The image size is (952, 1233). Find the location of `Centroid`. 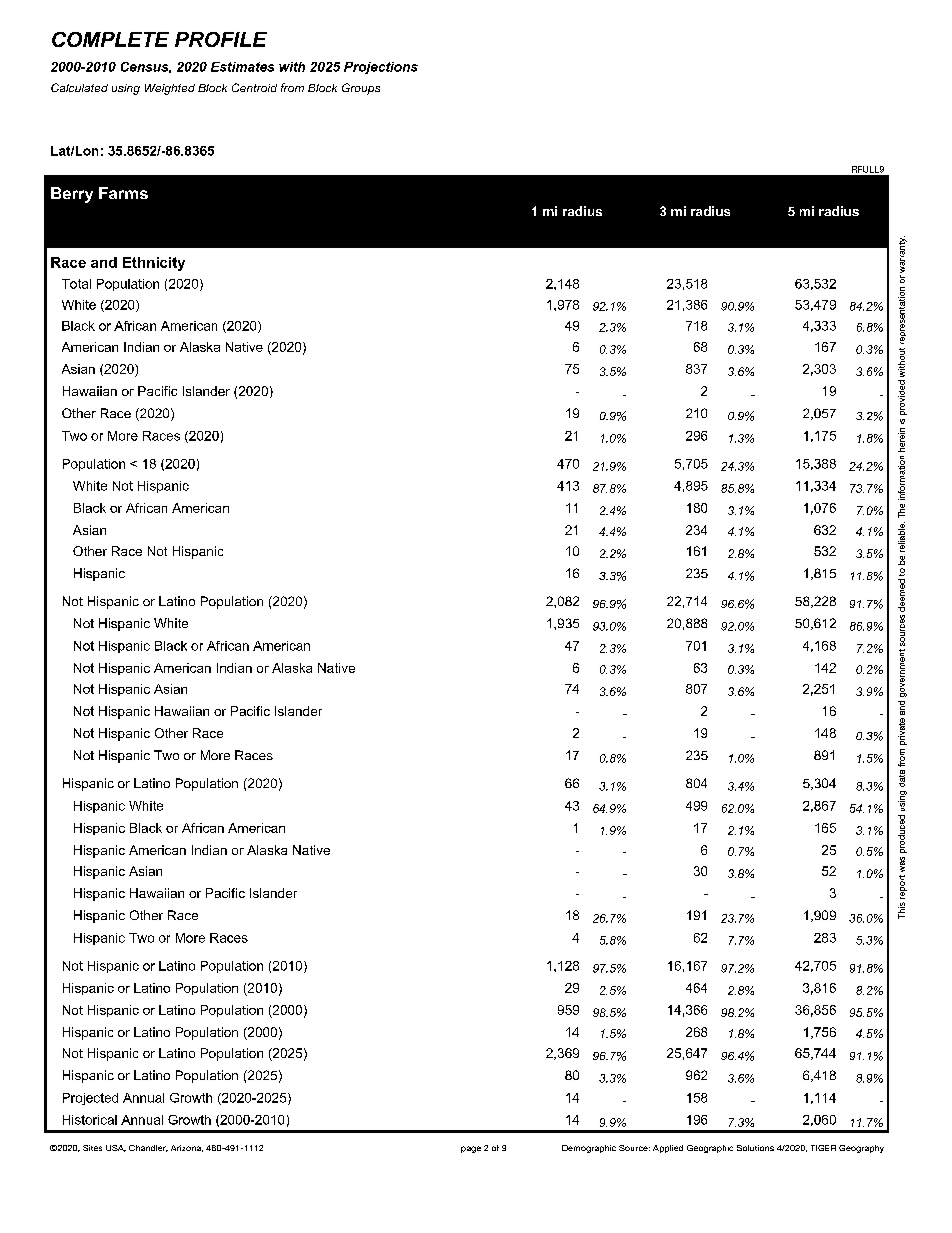

Centroid is located at coordinates (254, 87).
